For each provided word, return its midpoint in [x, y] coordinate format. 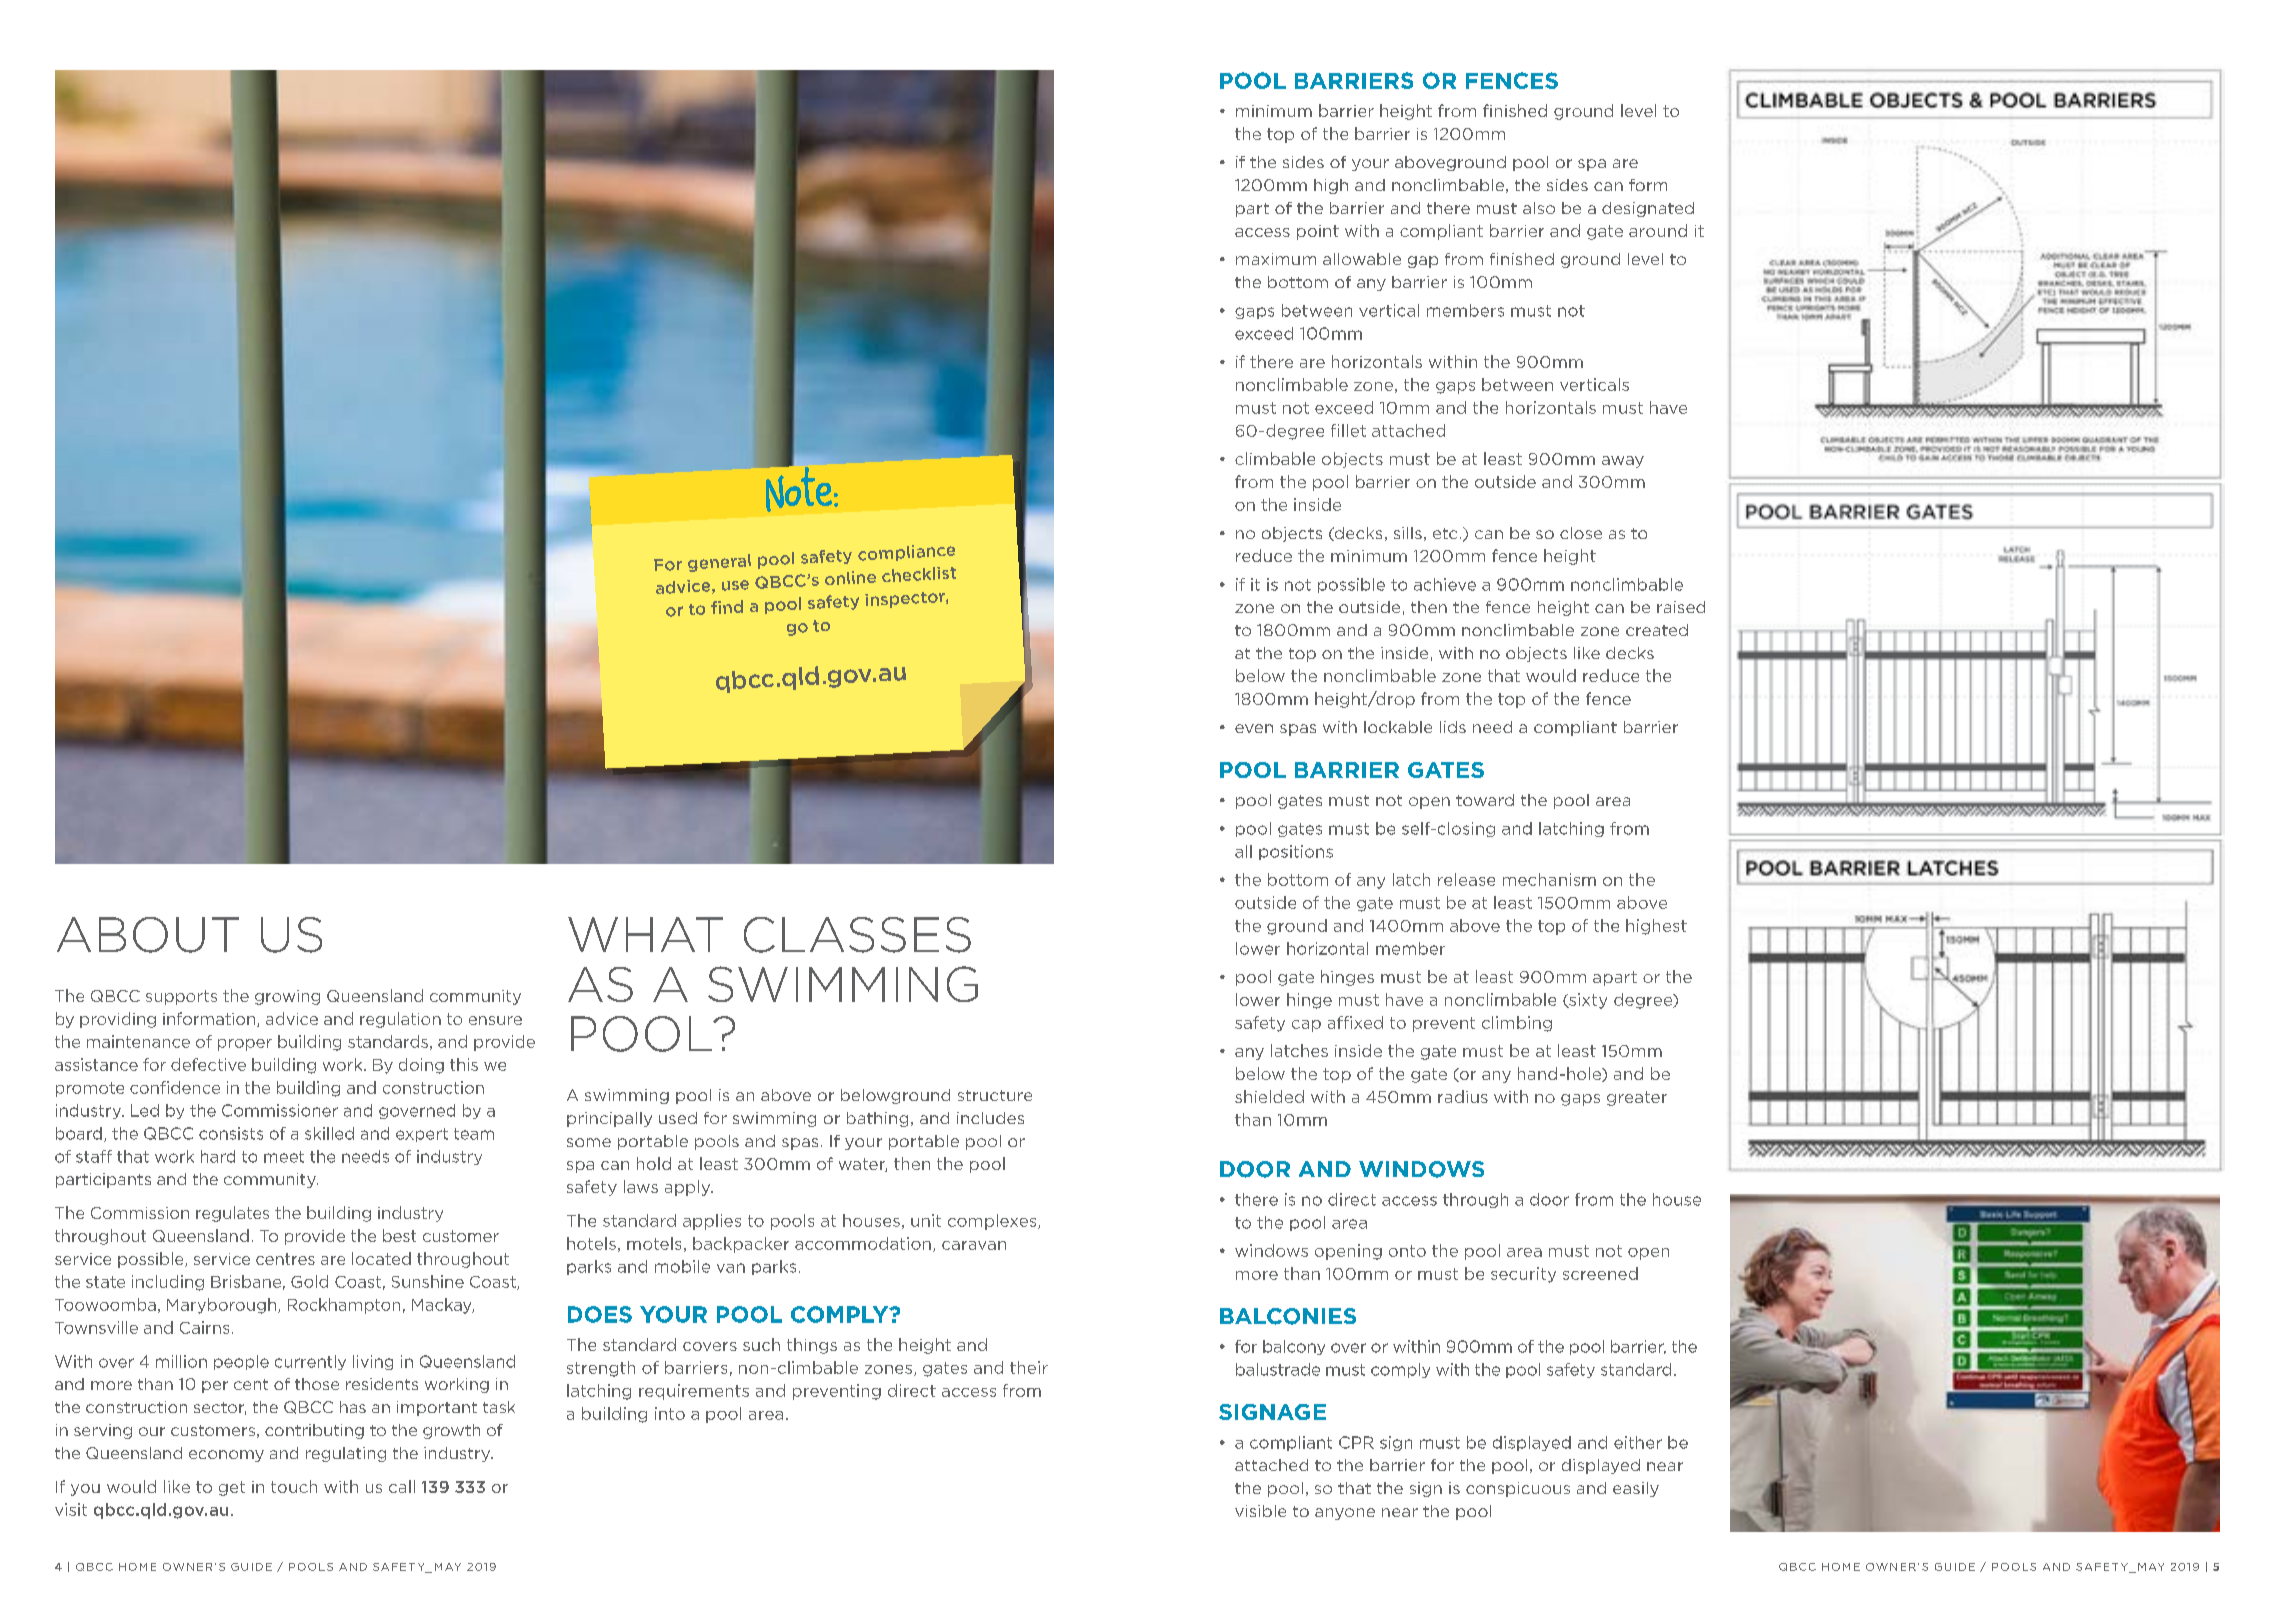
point [1318, 232]
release [1466, 879]
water [863, 1165]
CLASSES [857, 935]
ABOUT [148, 935]
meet [284, 1157]
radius [1463, 1096]
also [1539, 208]
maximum [1276, 259]
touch [294, 1486]
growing [287, 997]
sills [1408, 533]
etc [1445, 533]
